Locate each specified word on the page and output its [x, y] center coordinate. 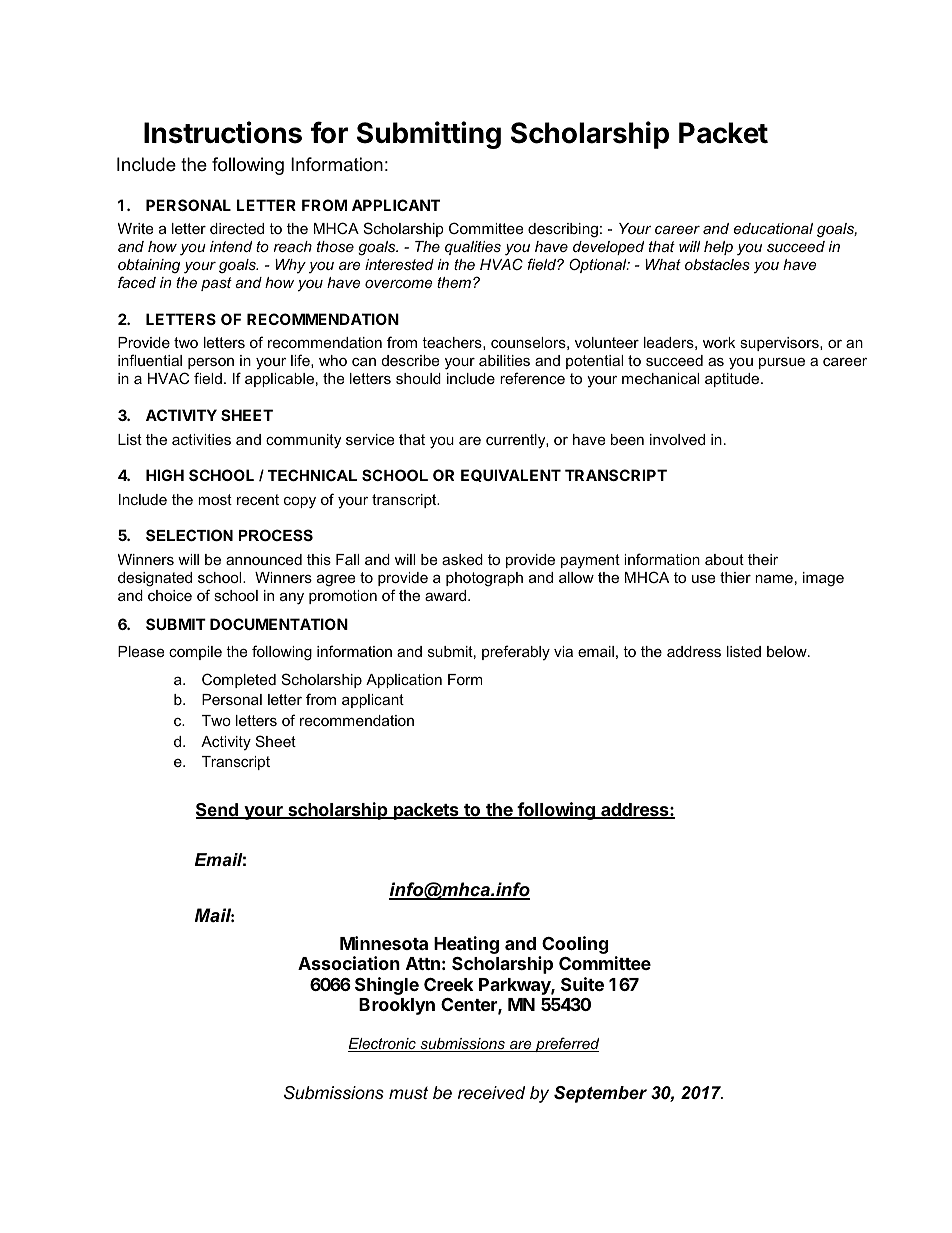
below [788, 651]
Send [218, 811]
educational [773, 228]
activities [201, 439]
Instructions [223, 132]
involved [677, 439]
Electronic [383, 1045]
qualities [473, 248]
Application [404, 681]
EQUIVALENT [511, 475]
